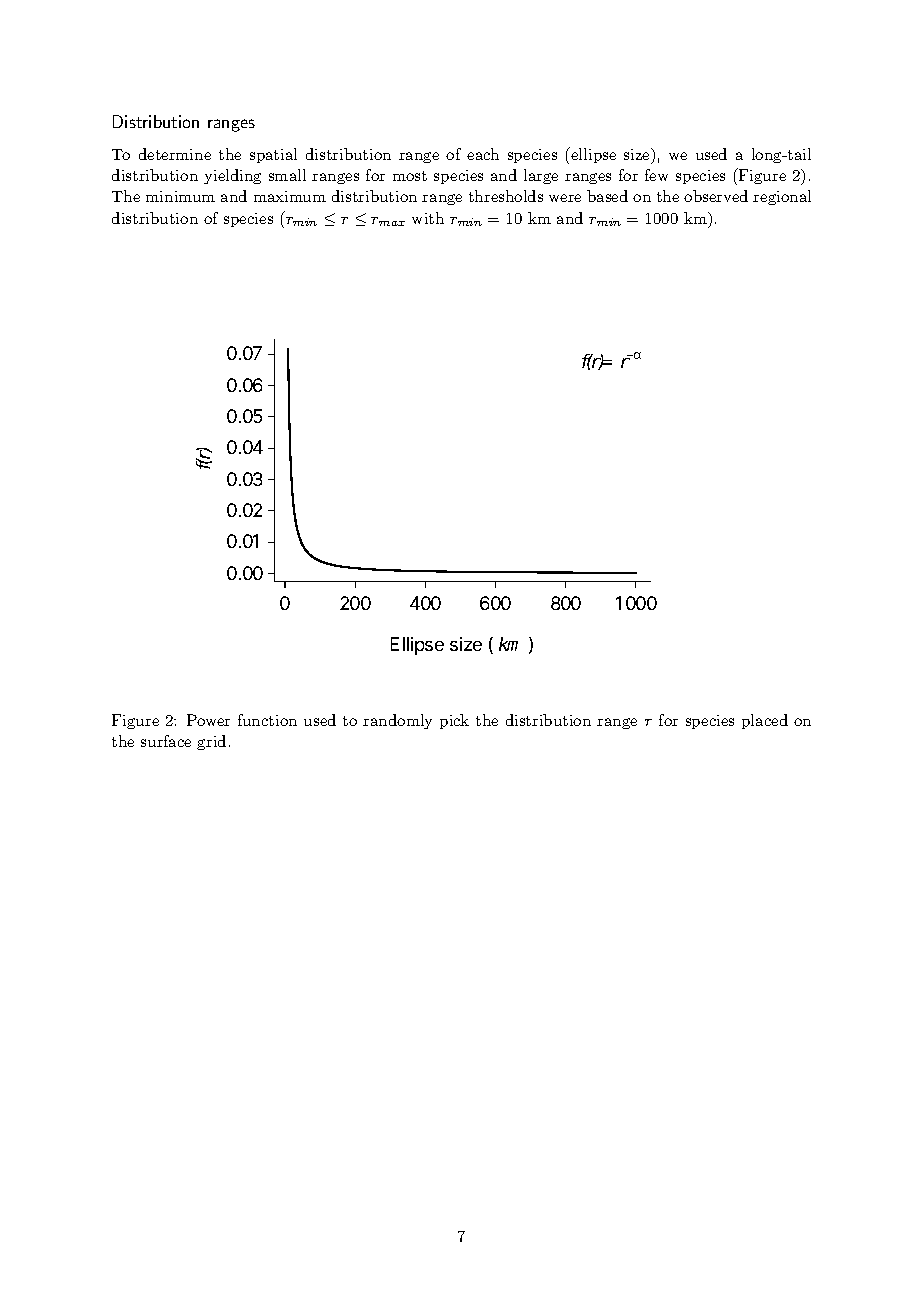  Describe the element at coordinates (765, 721) in the screenshot. I see `placed` at that location.
